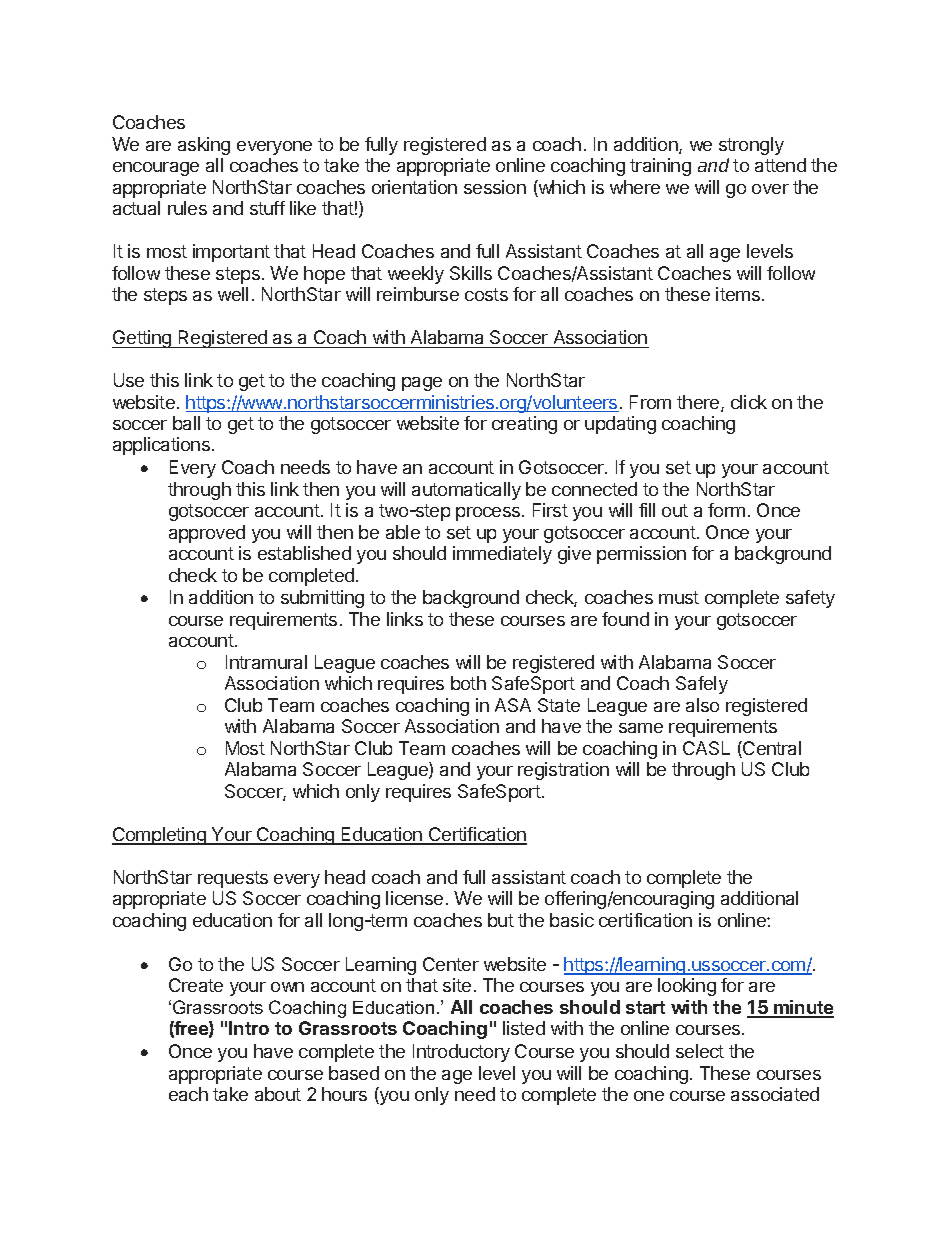  I want to click on listed, so click(524, 1028).
